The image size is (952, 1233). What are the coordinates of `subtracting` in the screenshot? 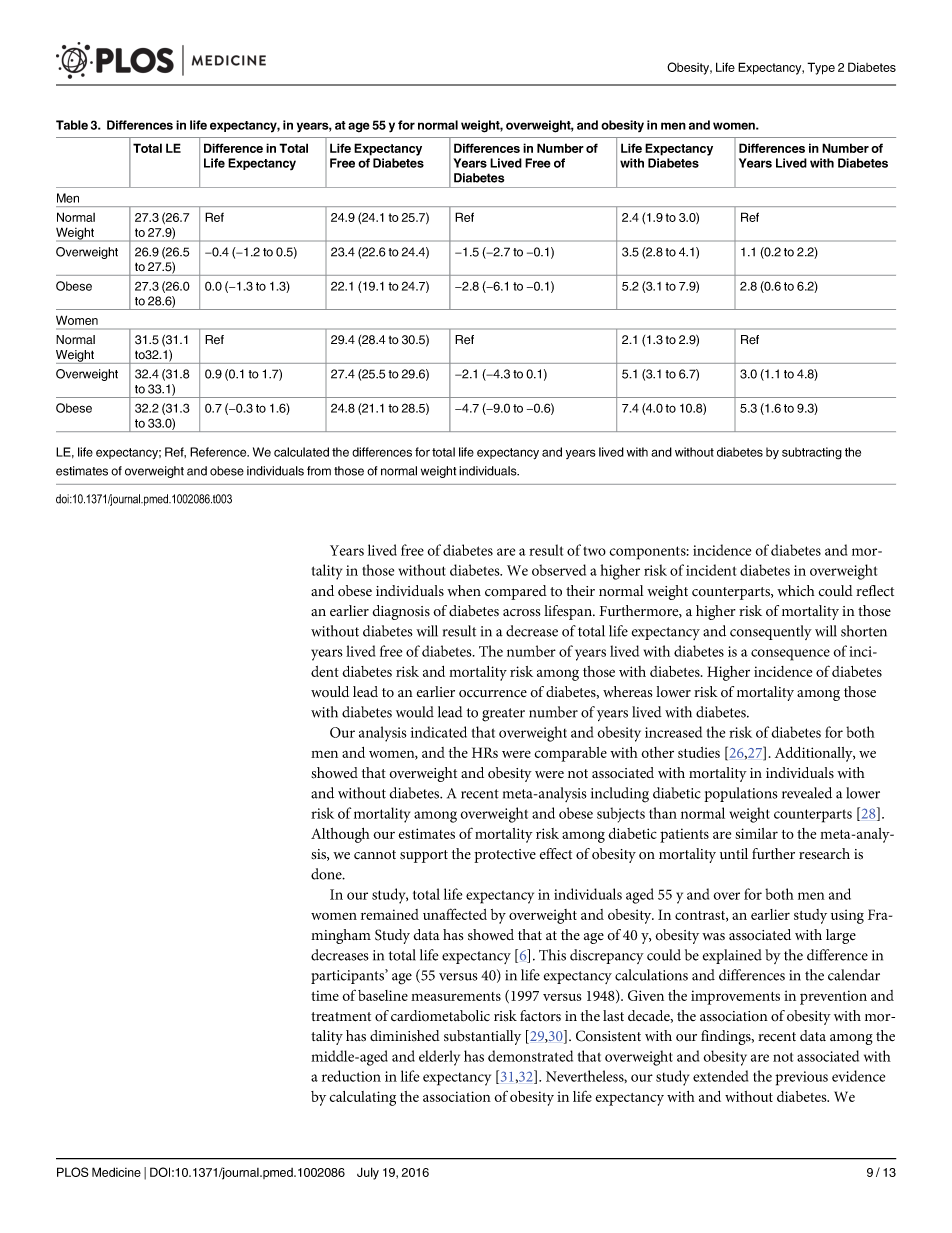 It's located at (812, 453).
